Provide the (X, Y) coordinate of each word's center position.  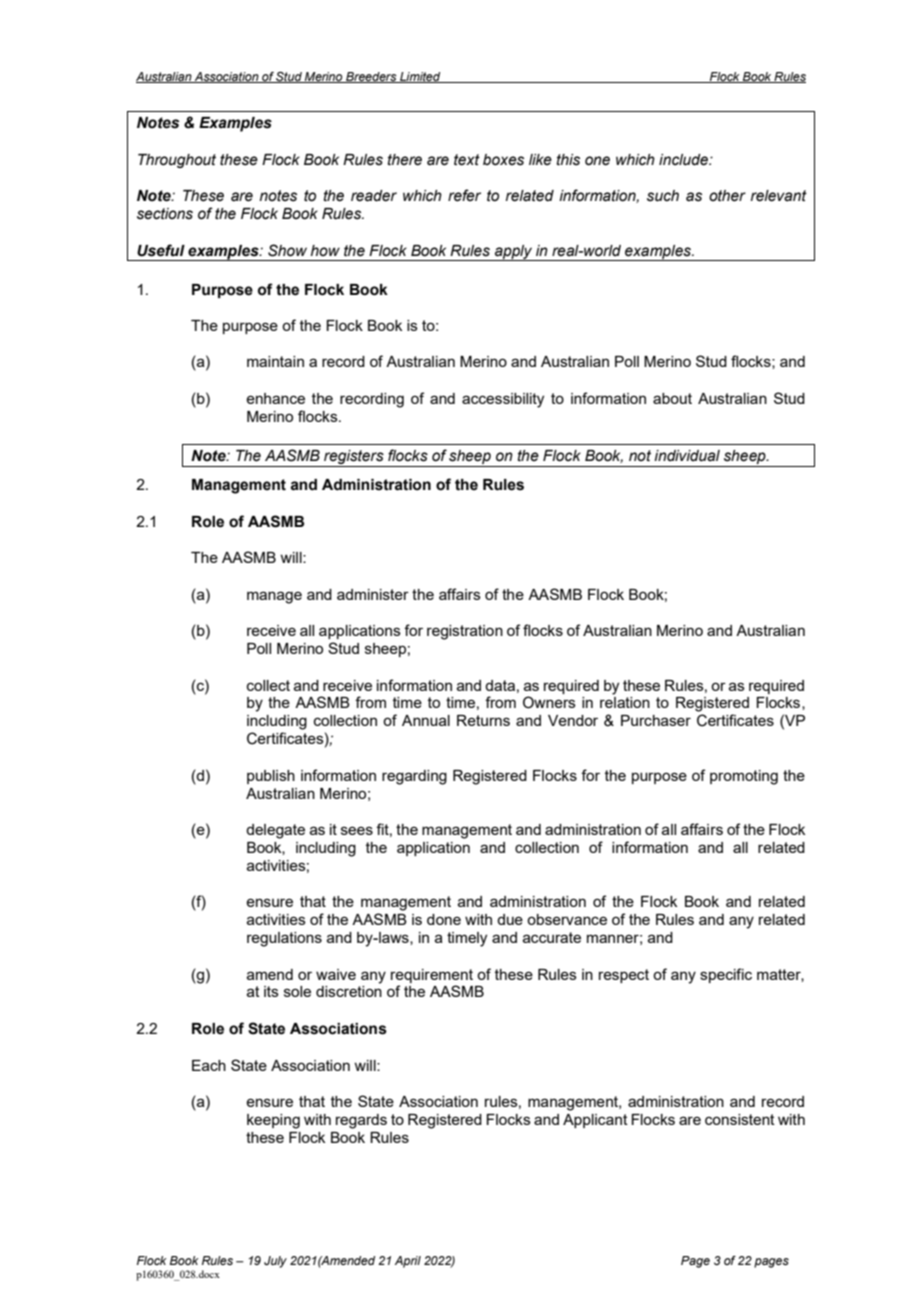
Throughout (177, 161)
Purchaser (656, 720)
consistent (740, 1119)
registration (465, 632)
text (467, 160)
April (408, 1262)
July (275, 1262)
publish (271, 777)
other (727, 196)
